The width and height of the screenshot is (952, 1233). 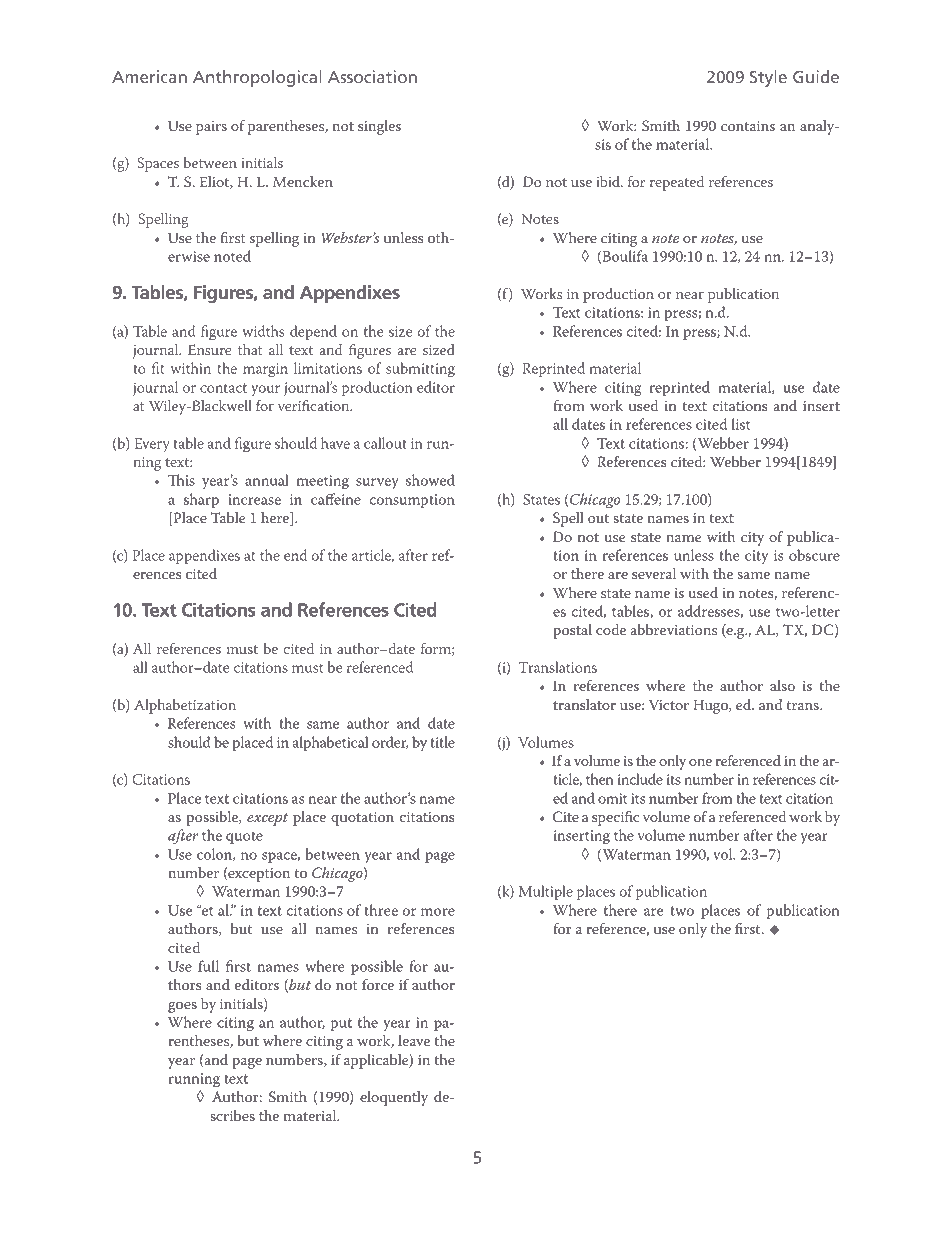 I want to click on contains, so click(x=748, y=126).
